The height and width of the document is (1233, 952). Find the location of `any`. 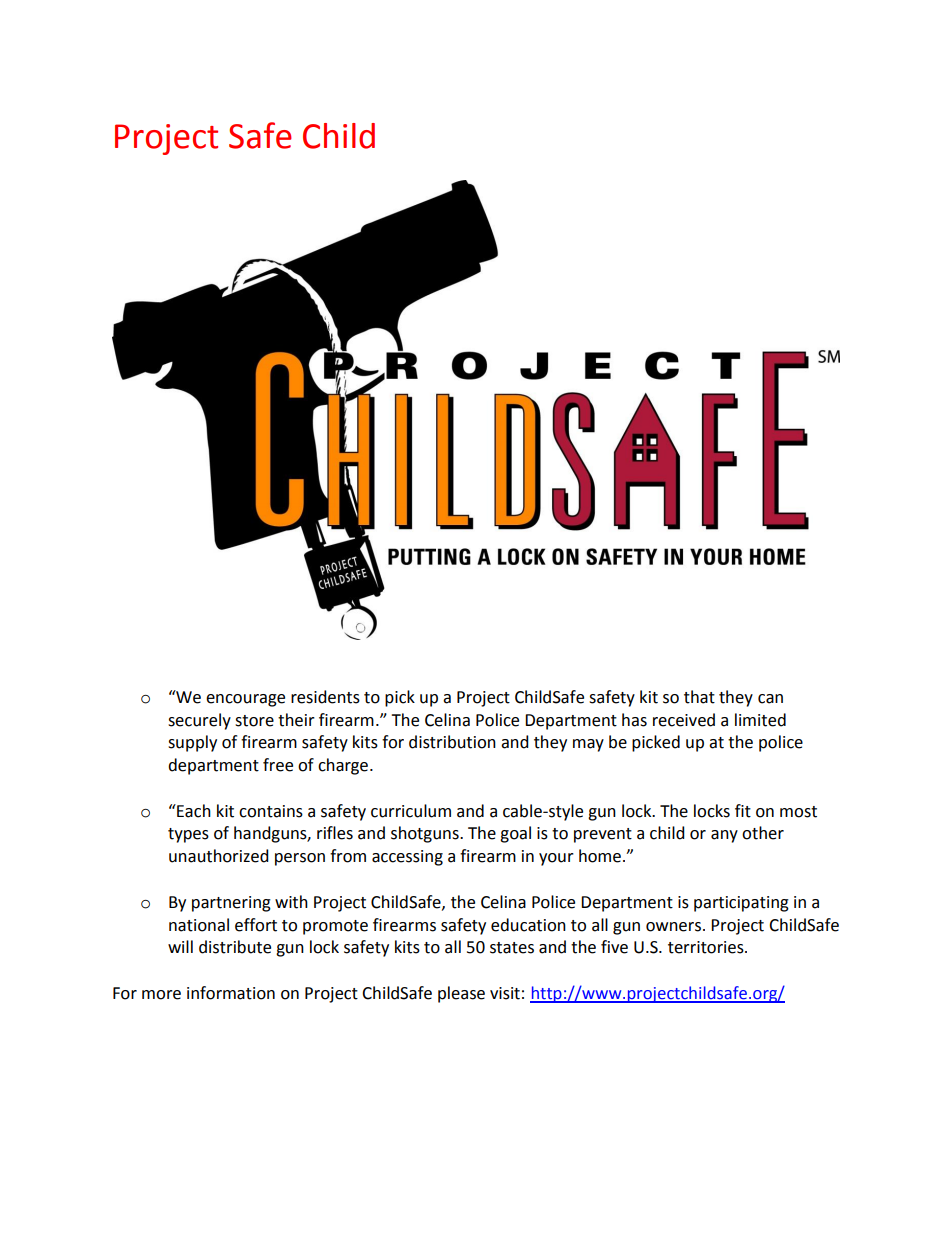

any is located at coordinates (724, 836).
